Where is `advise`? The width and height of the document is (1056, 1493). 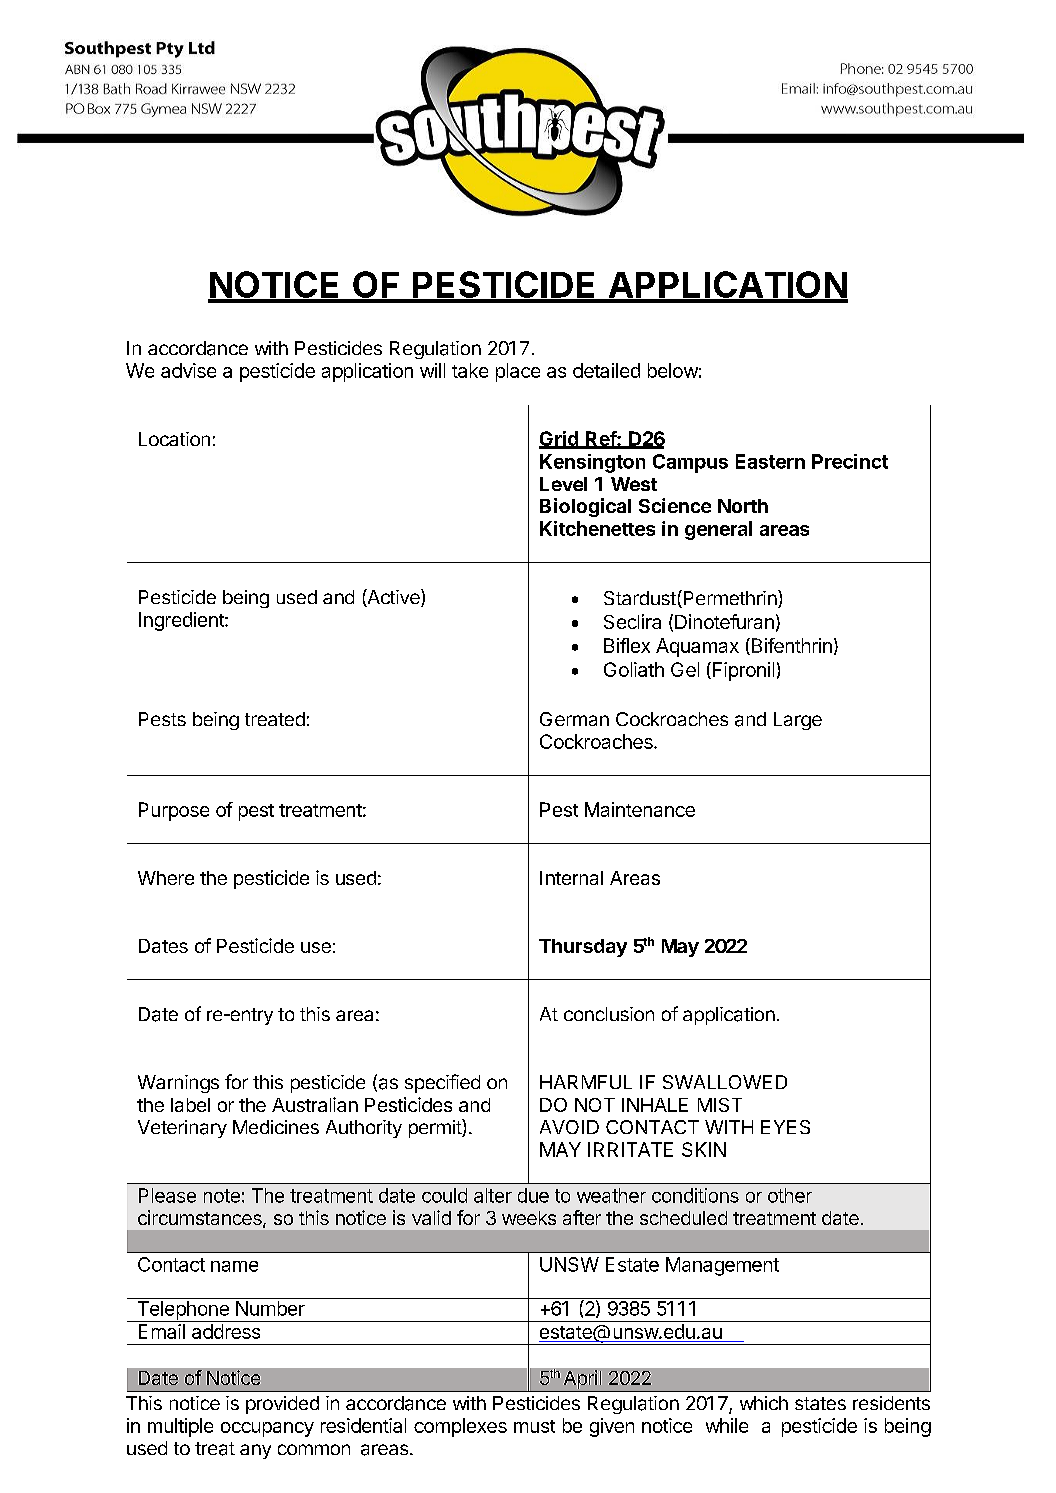 advise is located at coordinates (188, 370).
